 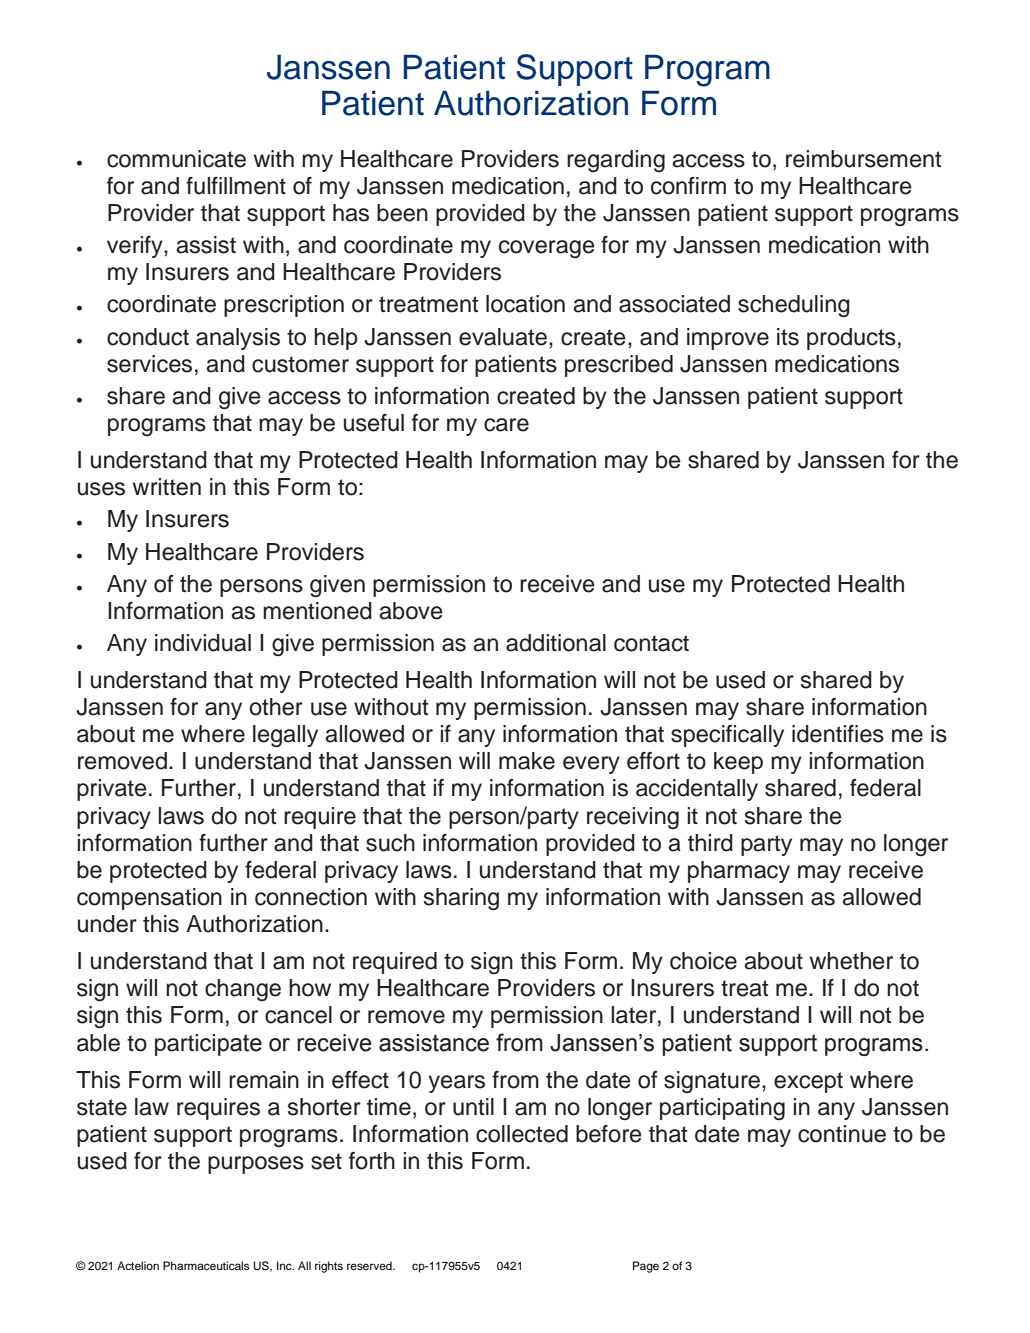 I want to click on Pharmaceuticals, so click(x=206, y=1265).
